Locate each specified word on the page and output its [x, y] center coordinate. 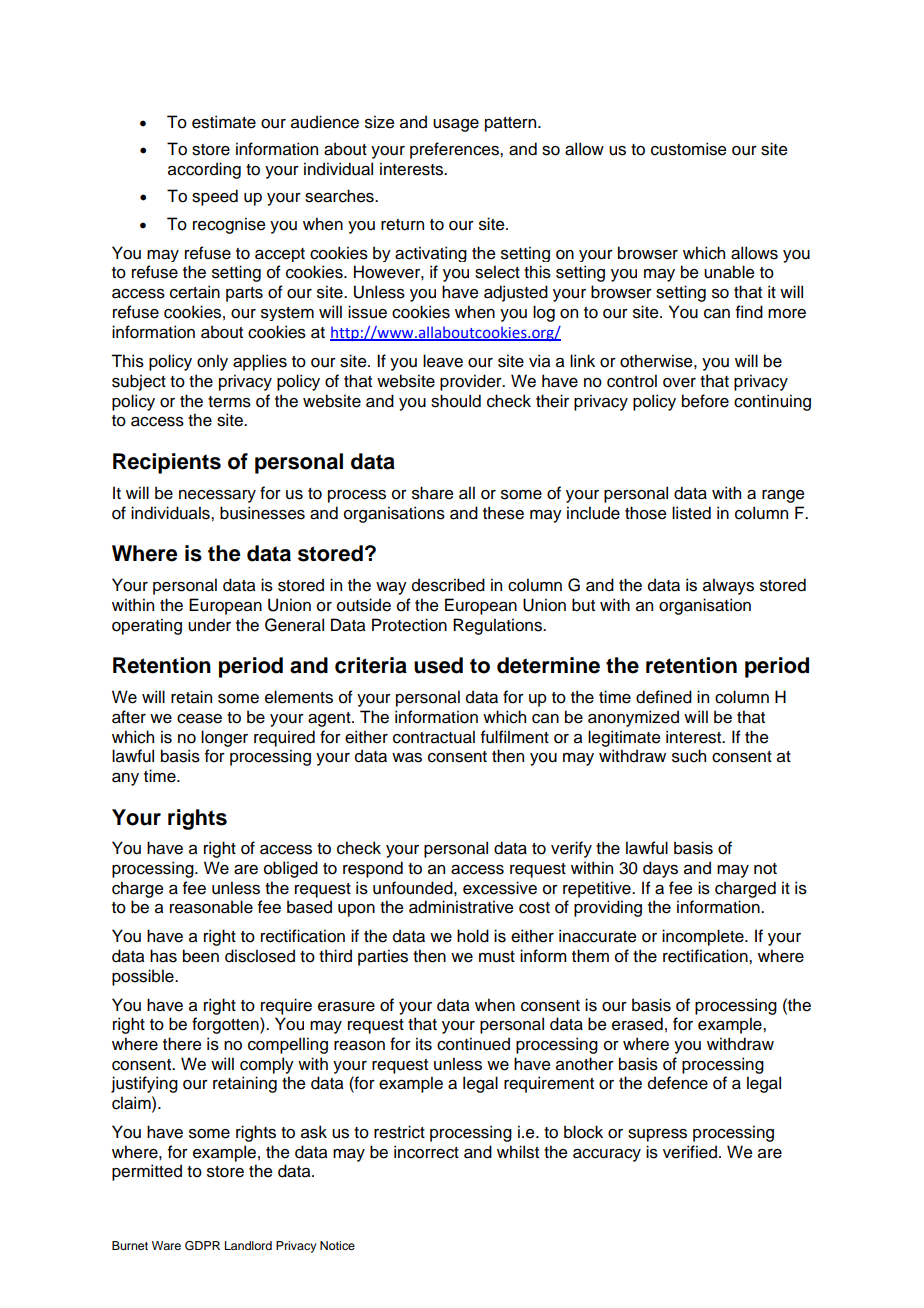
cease [199, 719]
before [705, 401]
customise [689, 149]
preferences [455, 150]
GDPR [202, 1246]
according [204, 170]
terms [229, 402]
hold [473, 936]
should [456, 401]
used [438, 665]
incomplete [704, 937]
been [201, 956]
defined [664, 697]
